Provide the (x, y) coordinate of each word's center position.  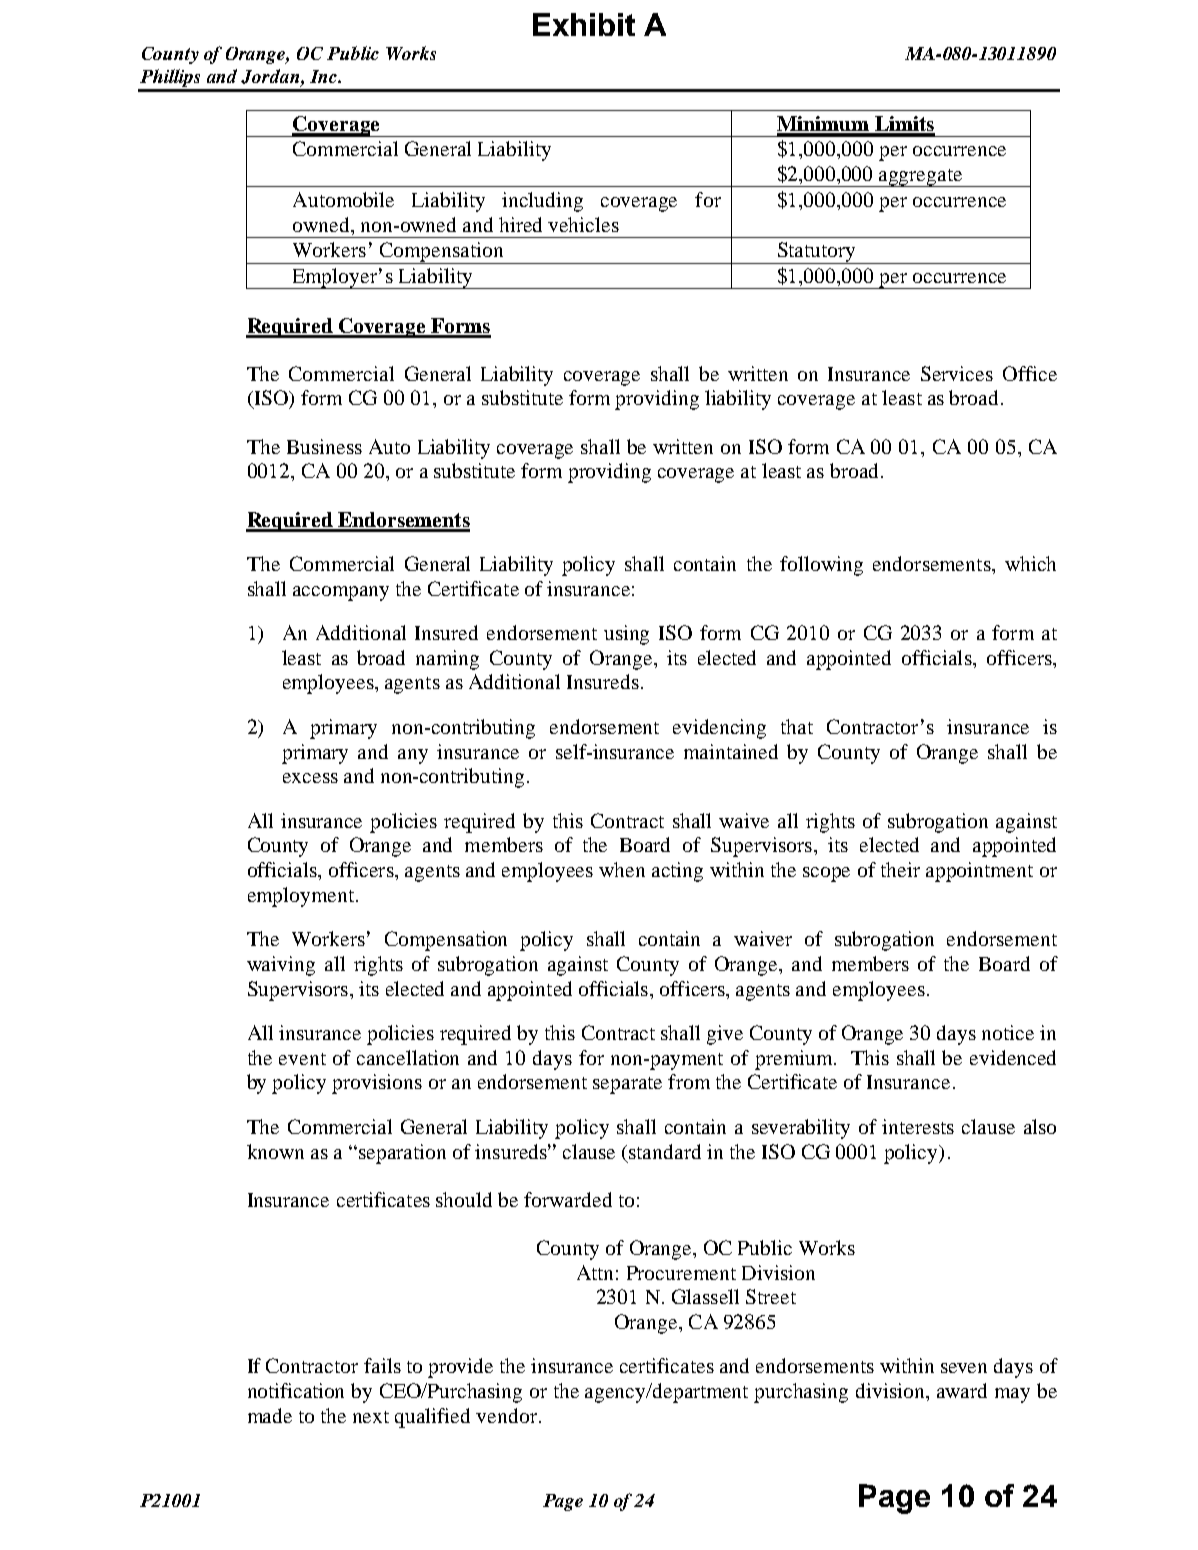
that (797, 726)
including (542, 202)
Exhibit (584, 24)
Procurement (681, 1273)
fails (382, 1365)
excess (310, 778)
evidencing (719, 729)
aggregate (921, 178)
